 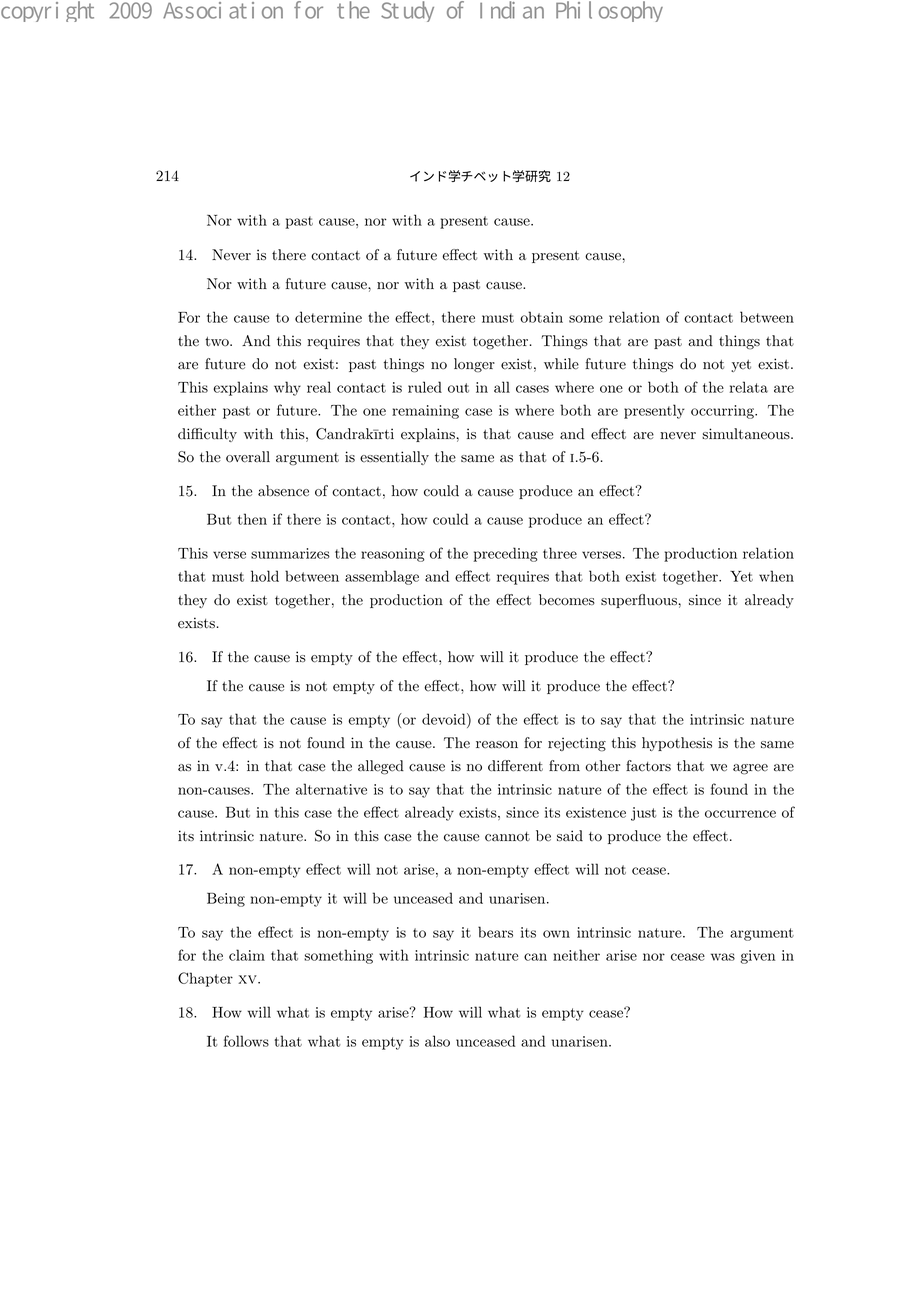 I want to click on was, so click(x=723, y=957).
